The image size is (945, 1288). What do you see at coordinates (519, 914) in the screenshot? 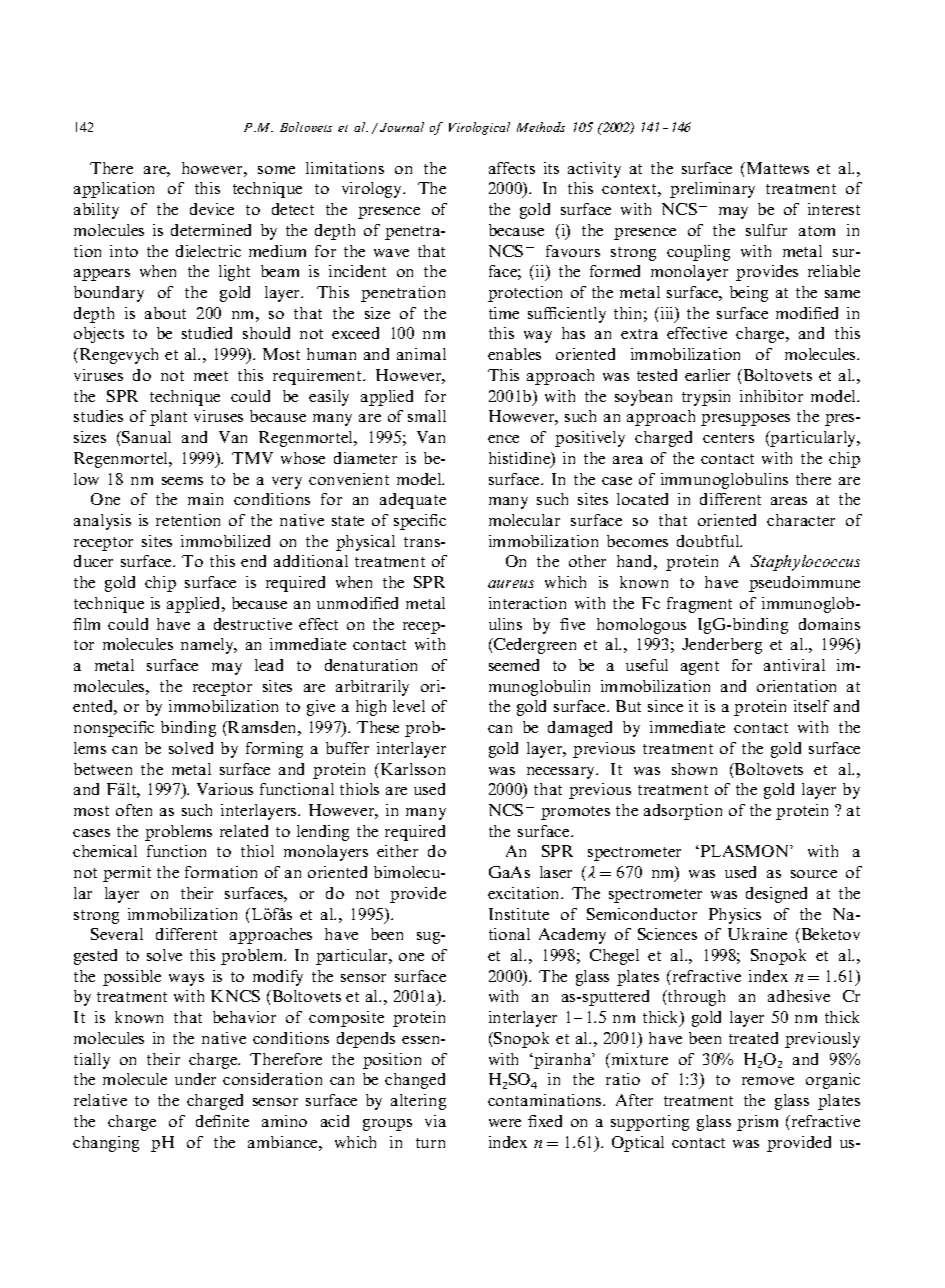
I see `Institute` at bounding box center [519, 914].
